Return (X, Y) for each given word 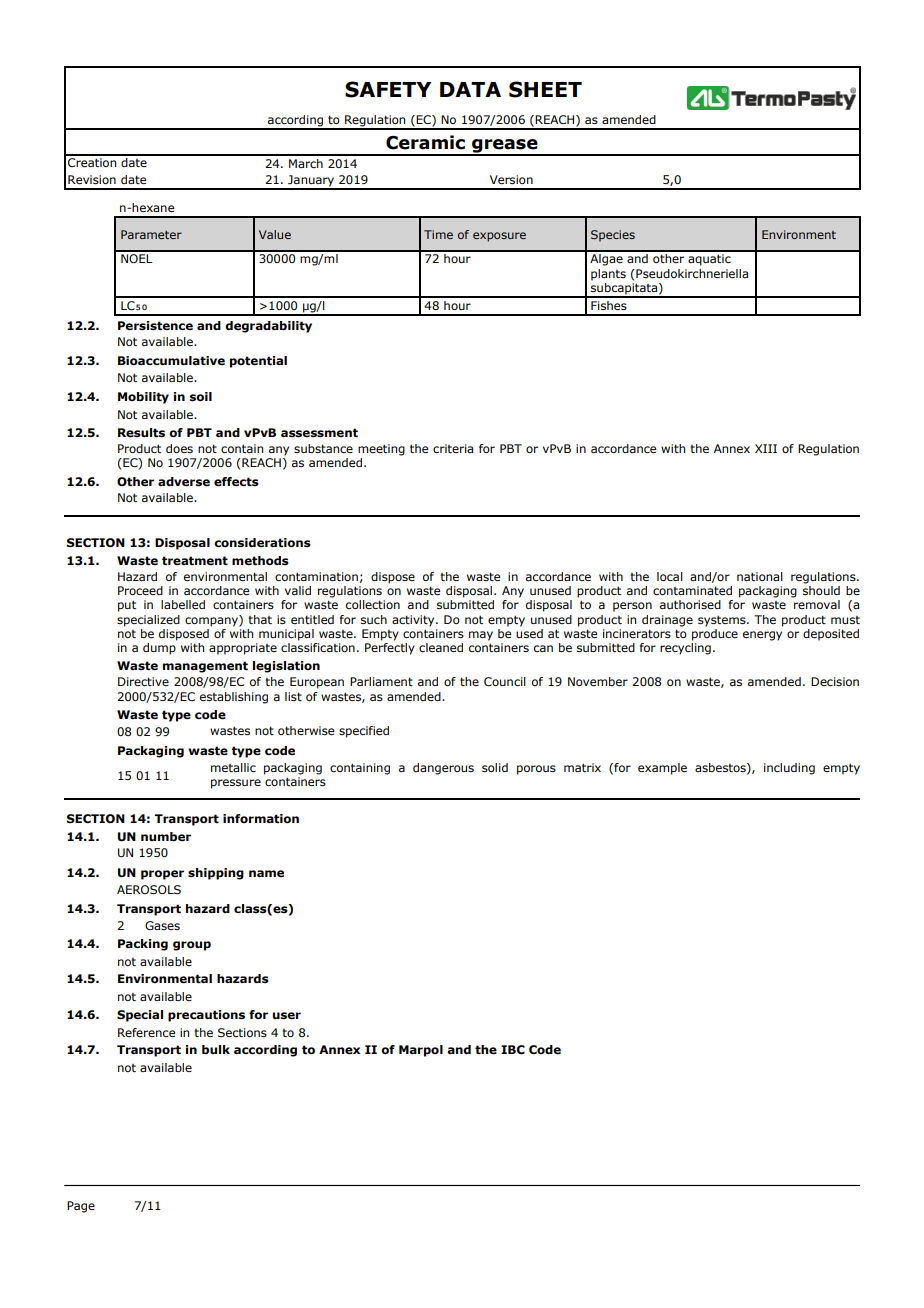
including (789, 769)
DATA (470, 89)
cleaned (441, 647)
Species (613, 236)
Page (81, 1207)
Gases (162, 925)
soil (200, 397)
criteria (453, 448)
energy (762, 636)
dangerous (443, 769)
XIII (766, 448)
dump (160, 647)
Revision (92, 180)
